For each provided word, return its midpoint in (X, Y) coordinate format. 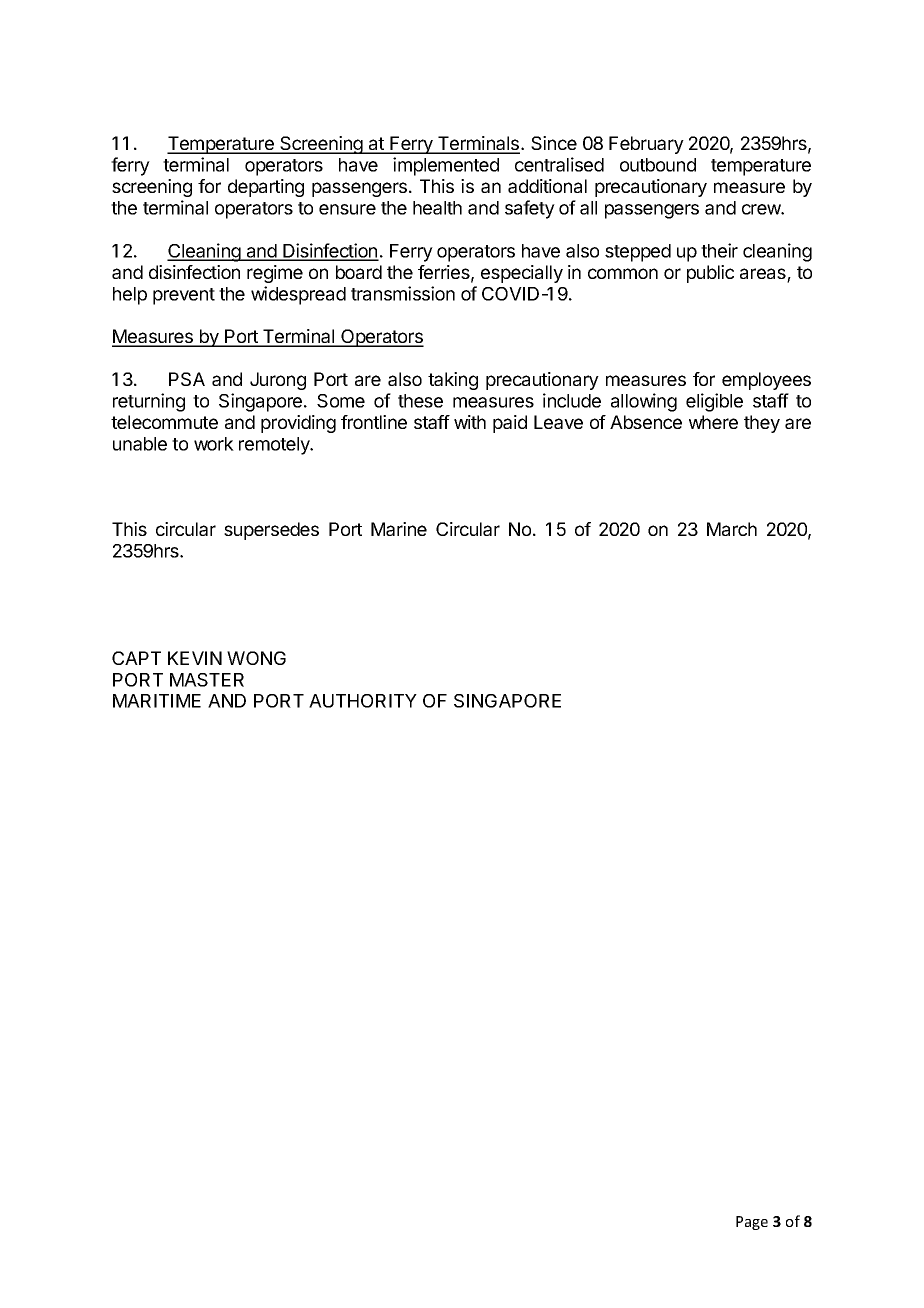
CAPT (136, 658)
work (214, 444)
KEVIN (195, 658)
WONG (256, 658)
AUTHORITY (363, 701)
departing (266, 188)
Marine (399, 529)
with (470, 422)
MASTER (207, 680)
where (713, 422)
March (732, 529)
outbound (658, 165)
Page (752, 1223)
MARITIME (157, 701)
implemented (446, 166)
